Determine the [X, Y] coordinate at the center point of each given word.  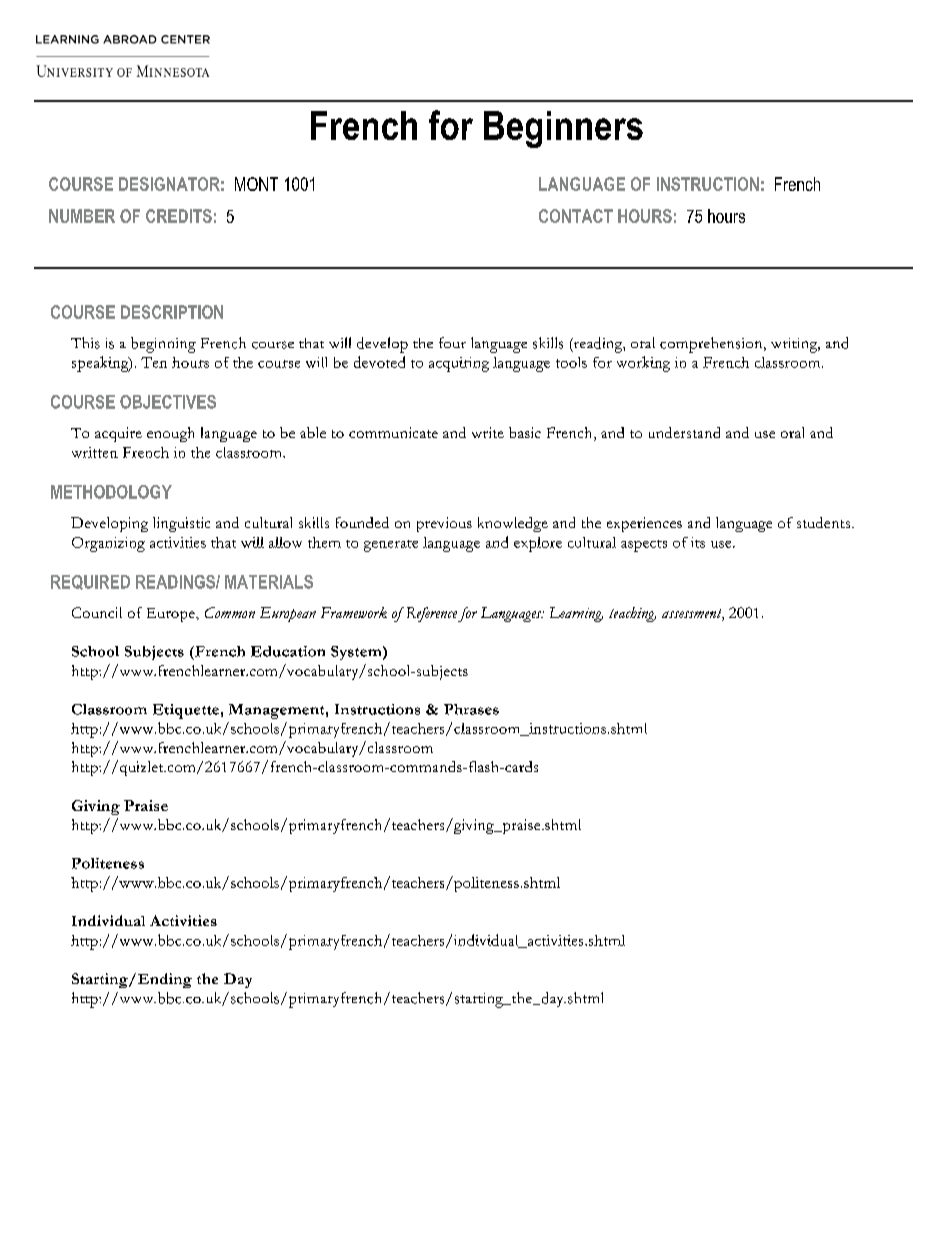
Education [288, 651]
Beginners [563, 129]
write [488, 432]
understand [684, 432]
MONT [256, 184]
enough [170, 434]
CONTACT [576, 216]
